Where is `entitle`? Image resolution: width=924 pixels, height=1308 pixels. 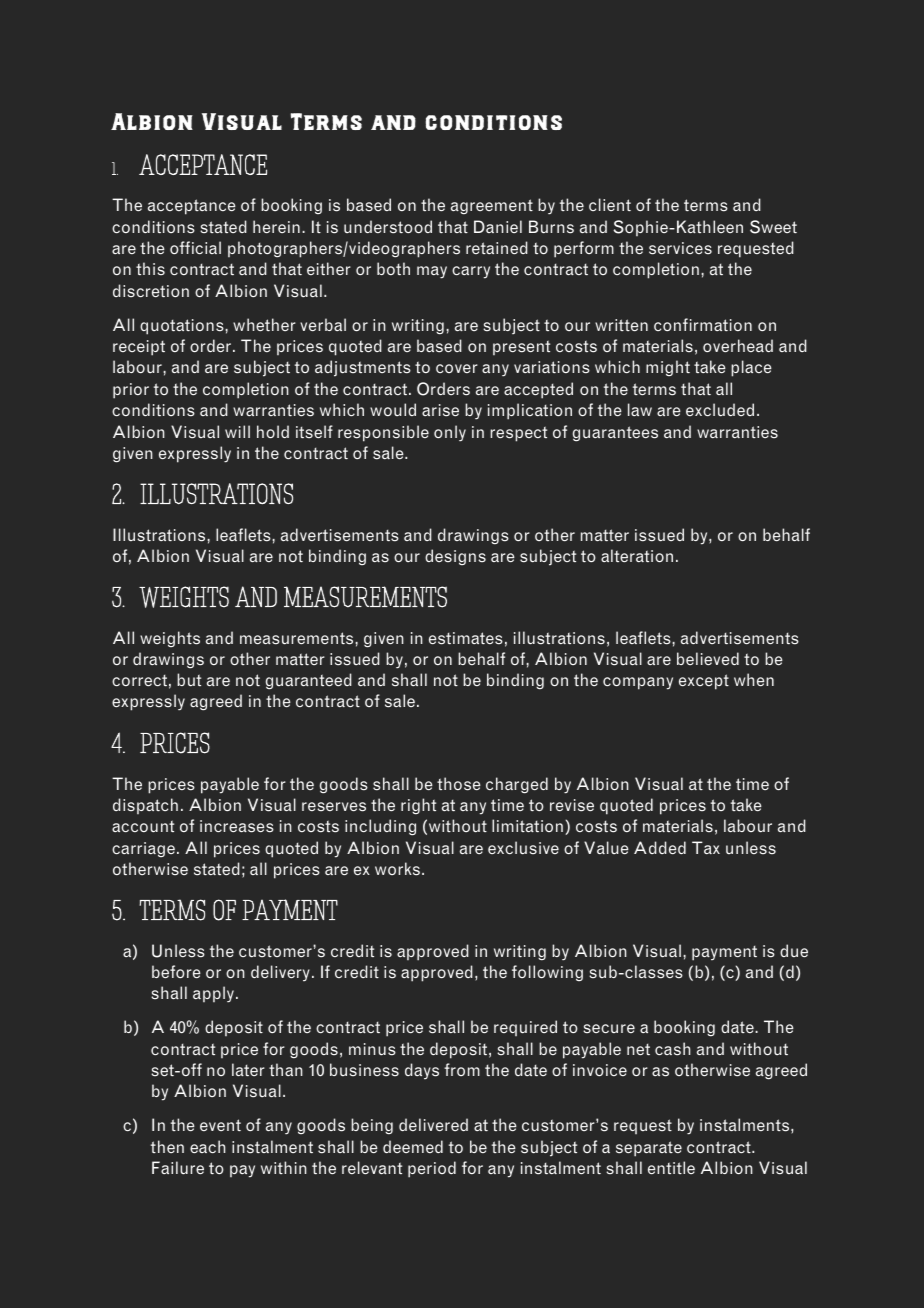 entitle is located at coordinates (671, 1167).
